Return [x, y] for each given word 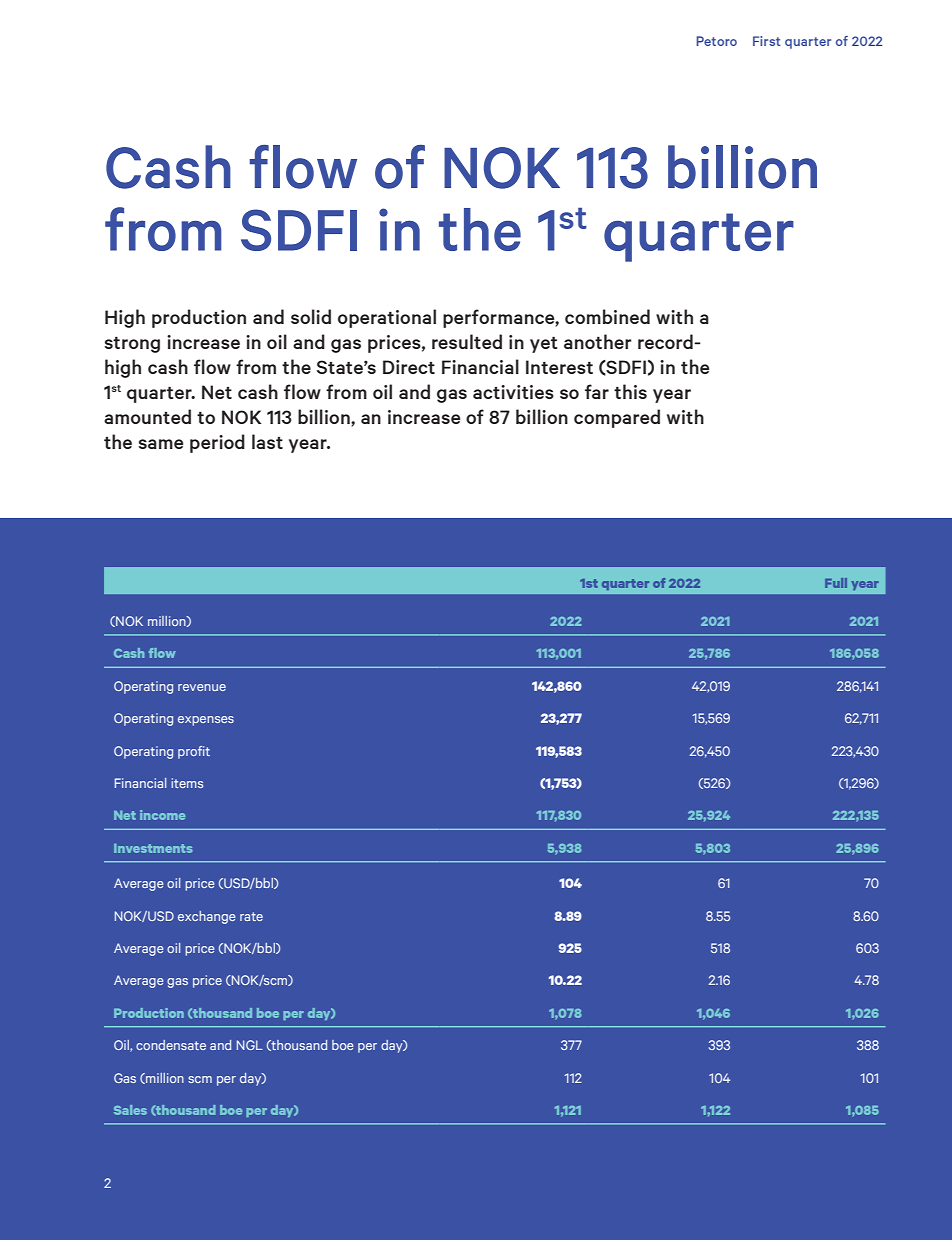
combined [607, 316]
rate [251, 916]
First [766, 41]
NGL [250, 1045]
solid [311, 316]
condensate [171, 1045]
